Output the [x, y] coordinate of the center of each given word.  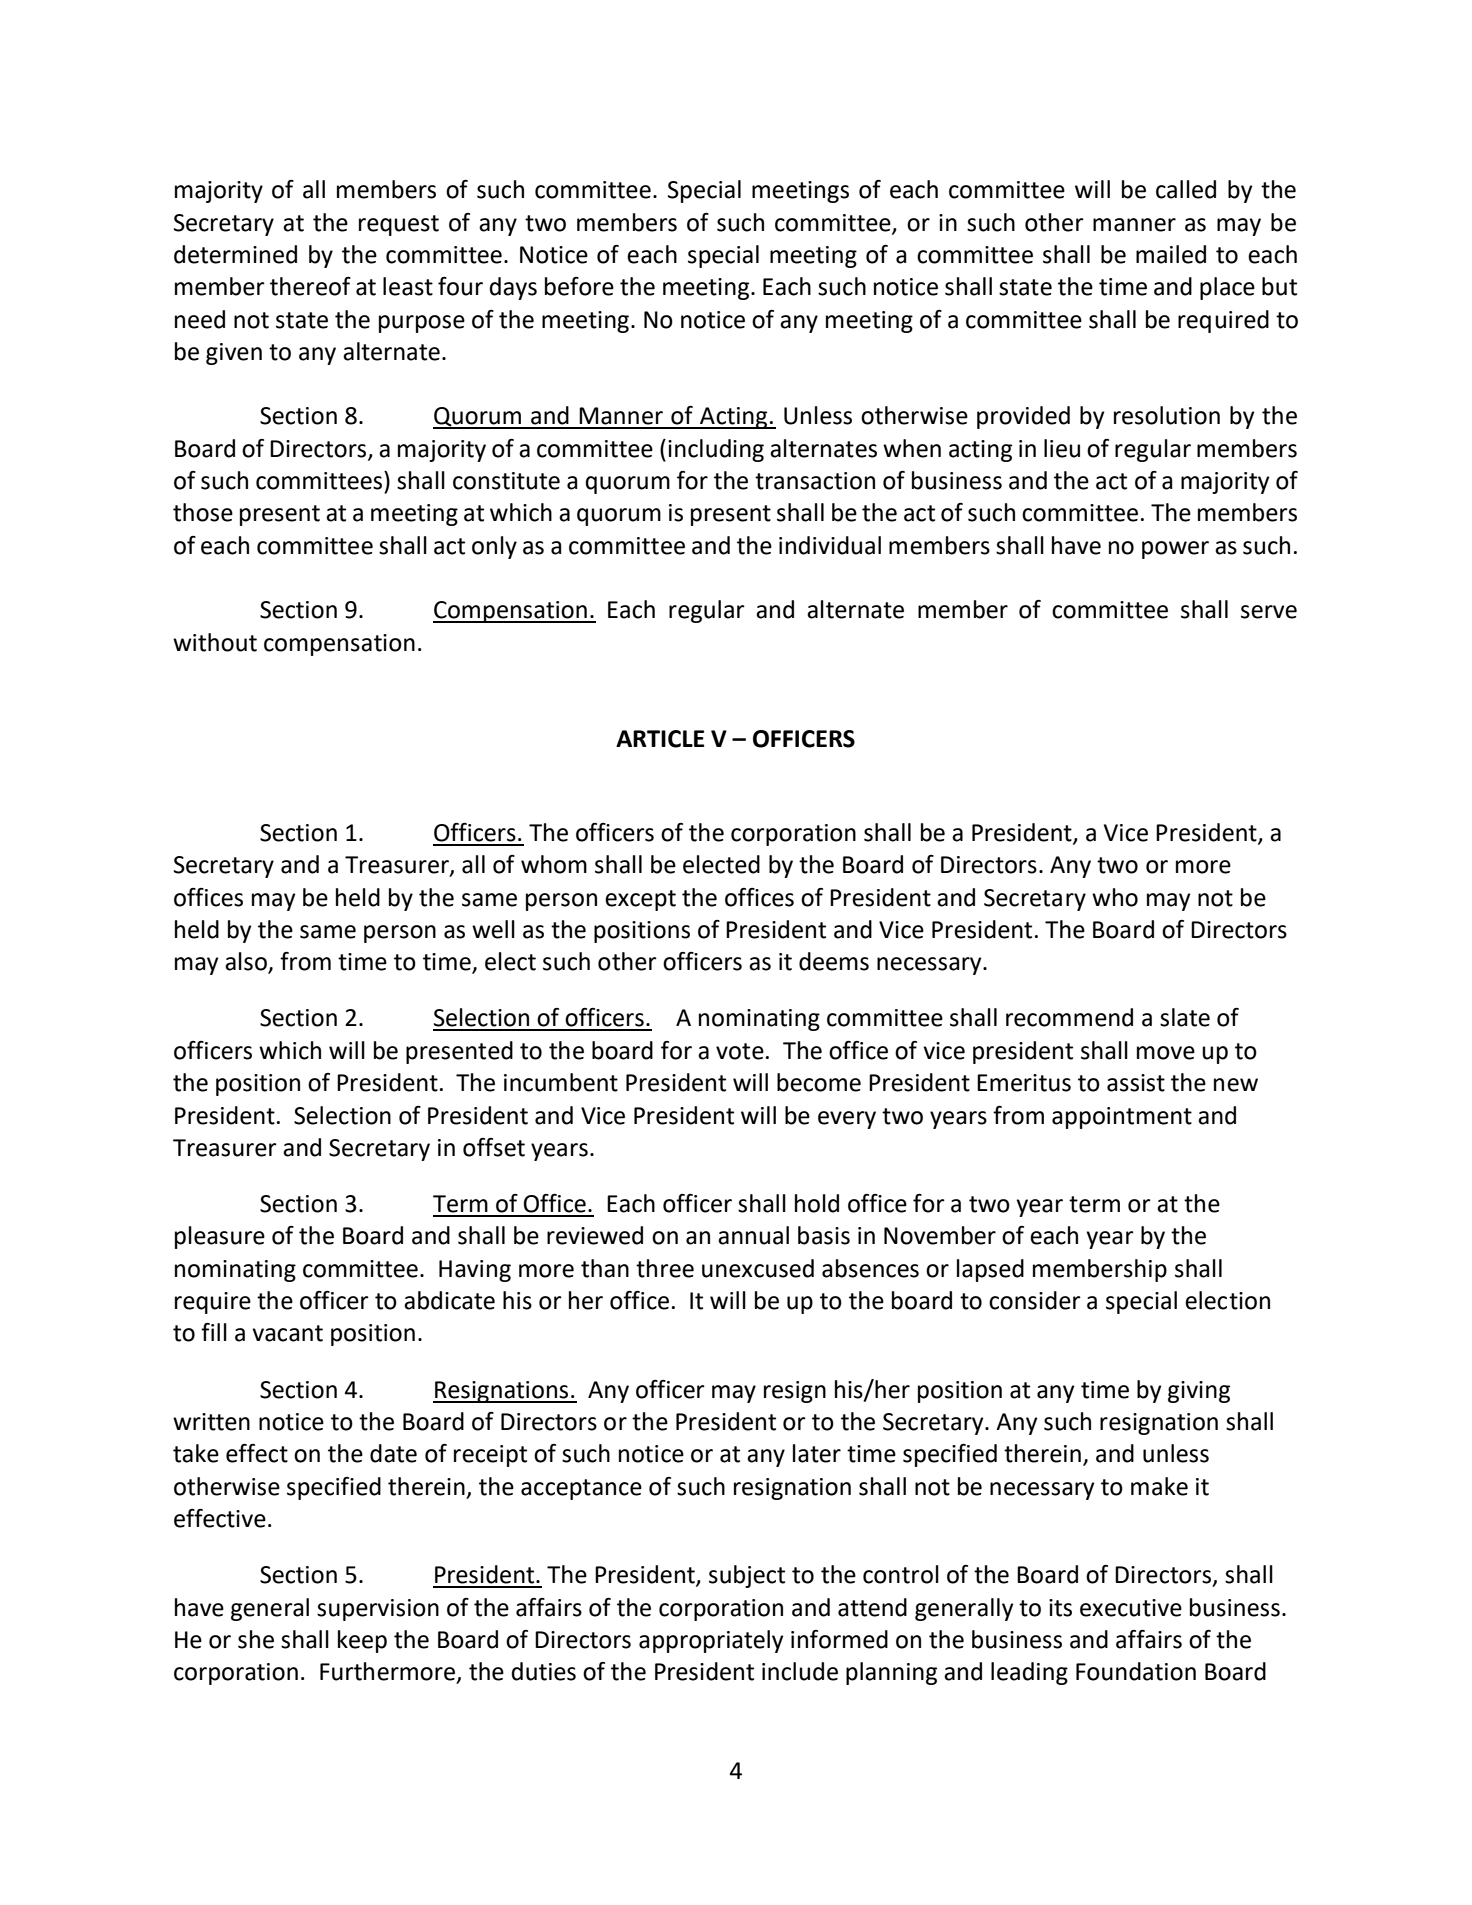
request [399, 225]
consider [1035, 1300]
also [247, 962]
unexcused [758, 1268]
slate [1185, 1017]
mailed [1171, 254]
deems [834, 961]
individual [830, 545]
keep [362, 1641]
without [215, 642]
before [579, 286]
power [1175, 550]
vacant [287, 1333]
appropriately [711, 1641]
